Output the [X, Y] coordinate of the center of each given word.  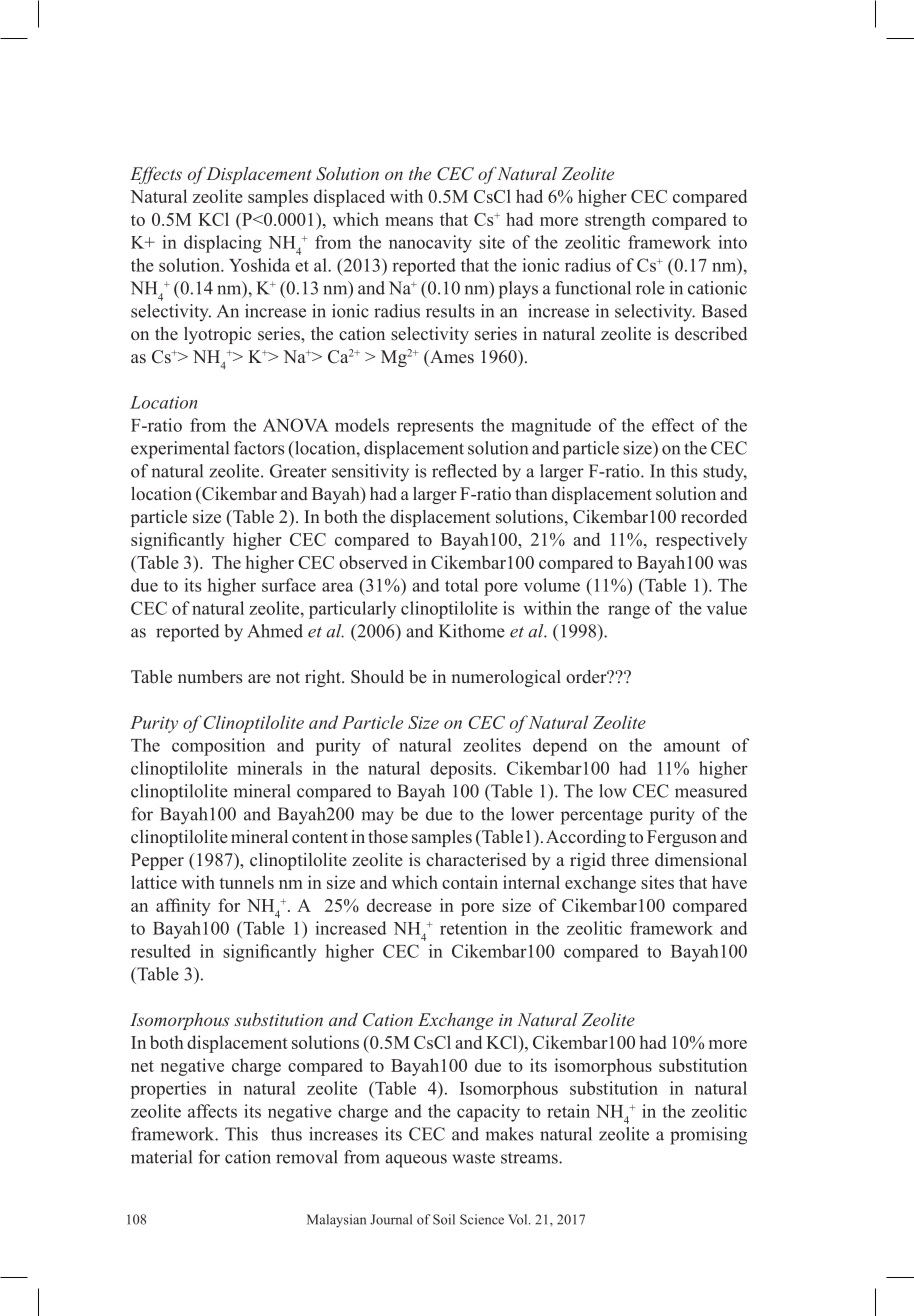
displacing [223, 244]
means [409, 221]
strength [615, 221]
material [161, 1157]
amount [692, 746]
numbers [210, 677]
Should [377, 677]
